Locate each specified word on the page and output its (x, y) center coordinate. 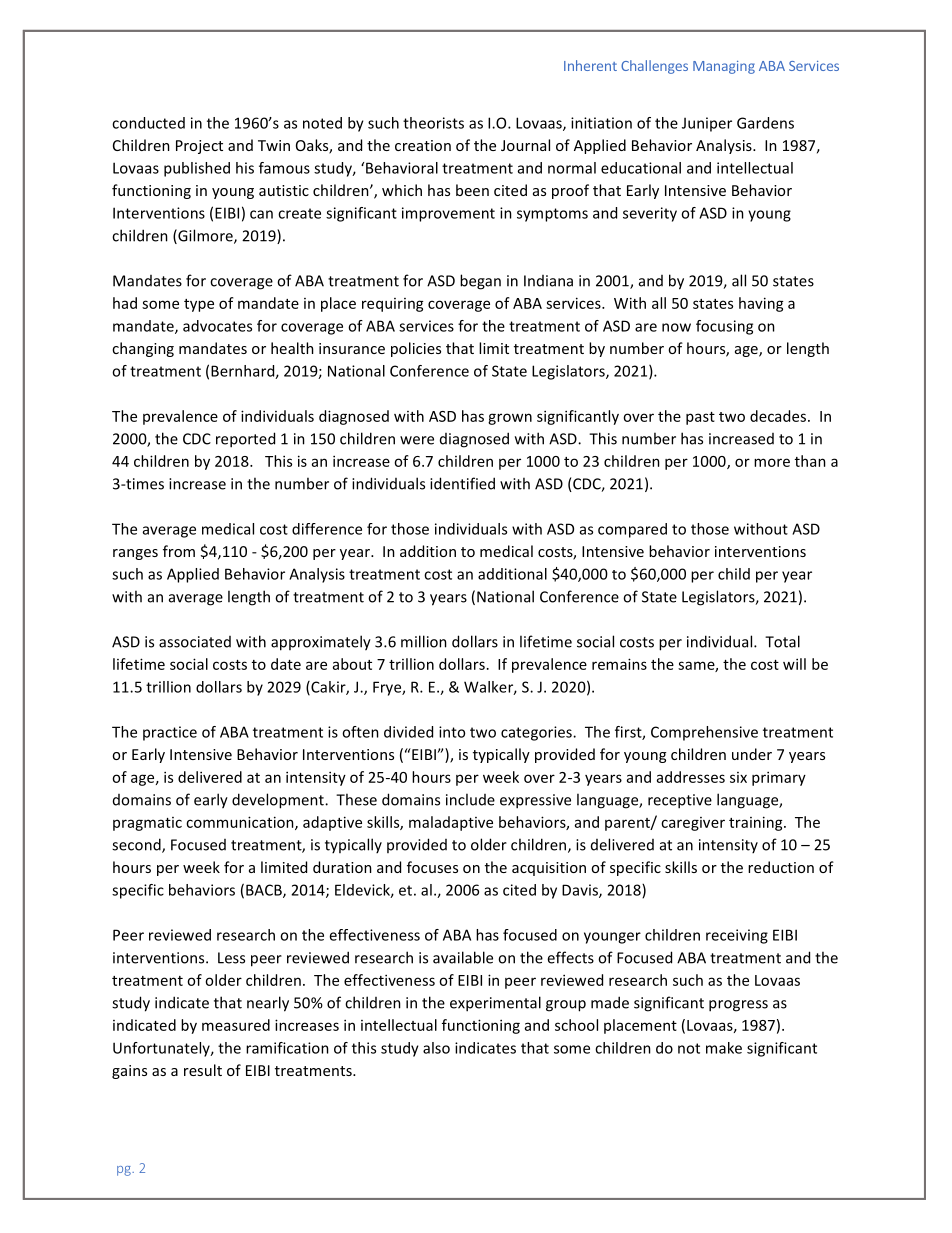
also (436, 1048)
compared (632, 530)
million (424, 641)
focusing (724, 327)
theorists (433, 123)
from (179, 551)
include (470, 799)
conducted (148, 123)
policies (416, 349)
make (724, 1048)
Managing (724, 67)
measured (236, 1025)
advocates (217, 326)
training (757, 823)
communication (241, 823)
